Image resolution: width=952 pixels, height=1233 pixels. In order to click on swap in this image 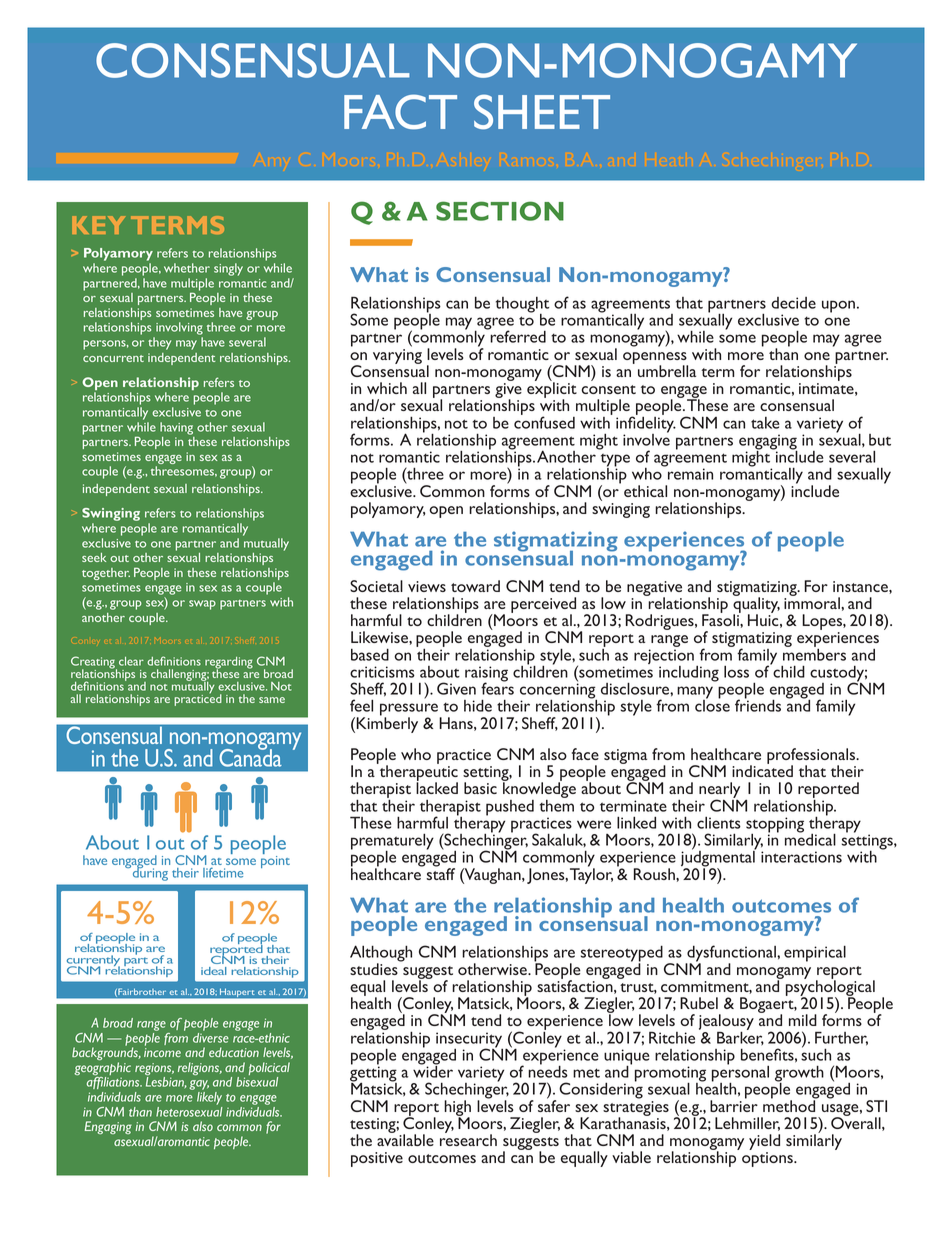, I will do `click(202, 605)`.
